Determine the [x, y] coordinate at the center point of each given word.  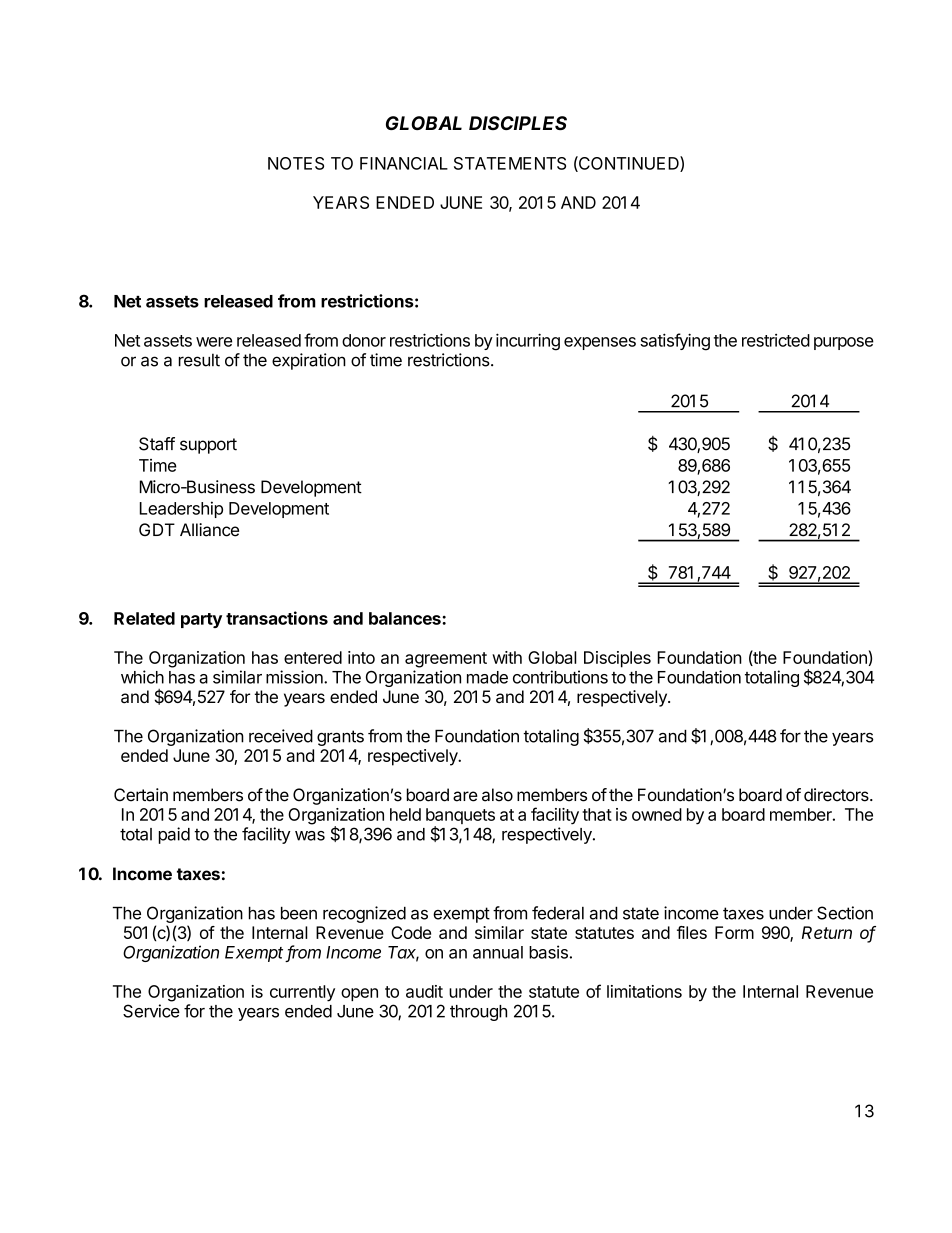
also [497, 795]
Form [734, 932]
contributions [560, 677]
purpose [844, 343]
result [199, 360]
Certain [141, 795]
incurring [528, 342]
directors [837, 795]
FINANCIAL [404, 163]
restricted [776, 340]
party [201, 620]
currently [302, 993]
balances [406, 618]
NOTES [296, 163]
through [478, 1013]
